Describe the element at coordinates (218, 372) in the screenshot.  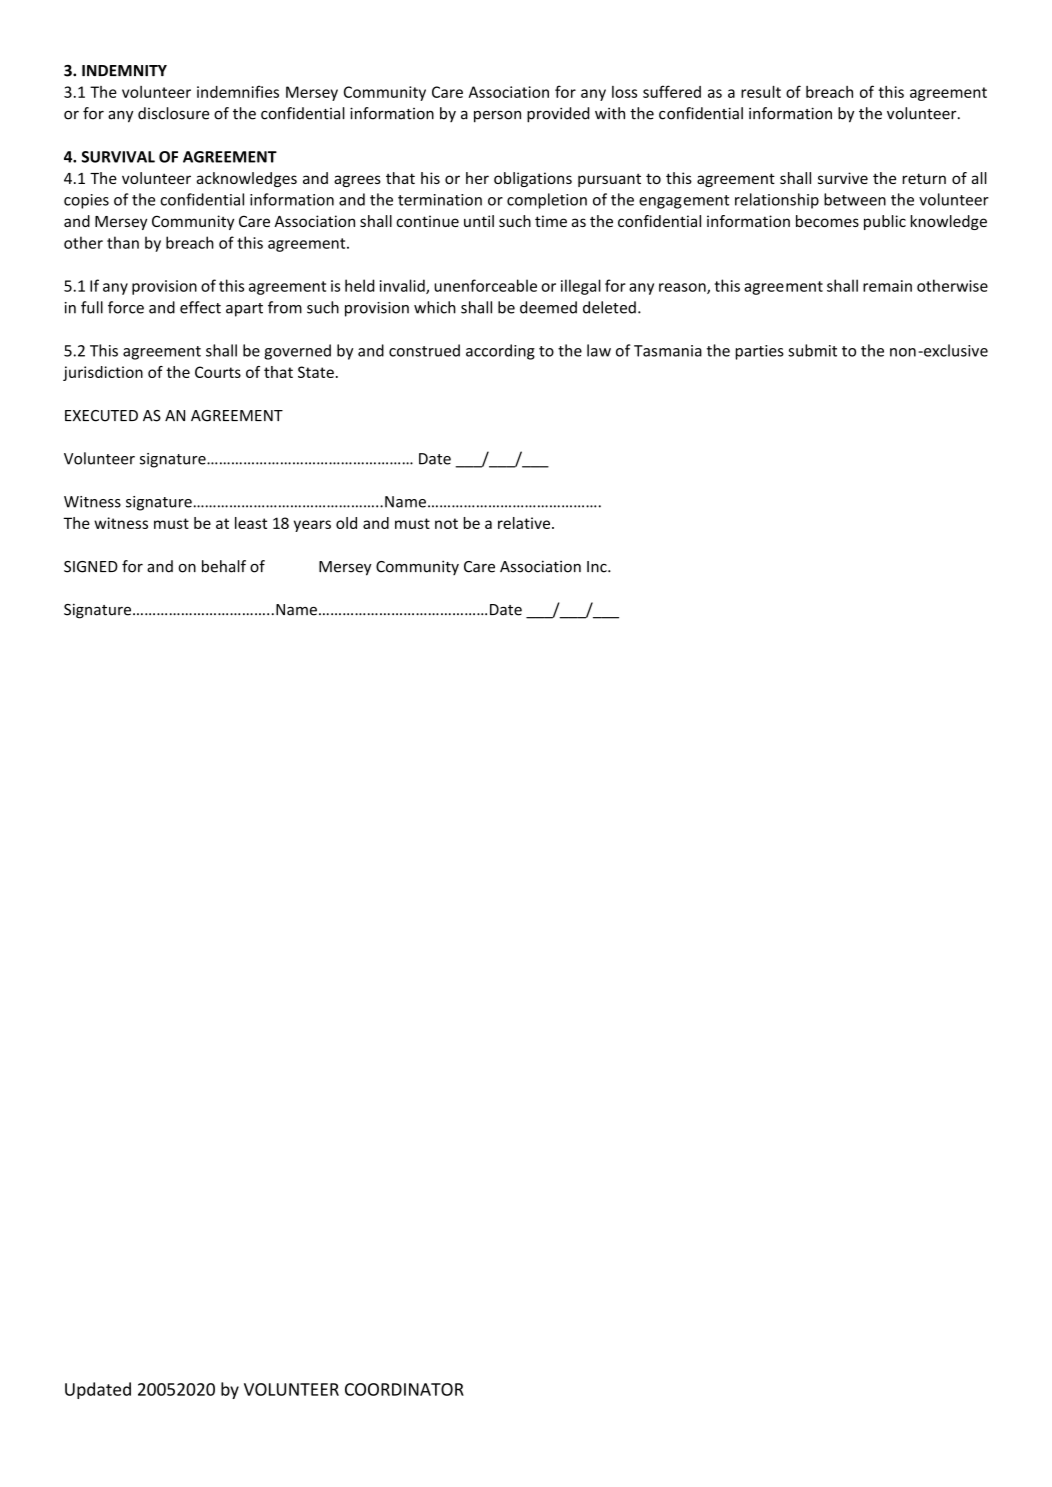
I see `Courts` at that location.
